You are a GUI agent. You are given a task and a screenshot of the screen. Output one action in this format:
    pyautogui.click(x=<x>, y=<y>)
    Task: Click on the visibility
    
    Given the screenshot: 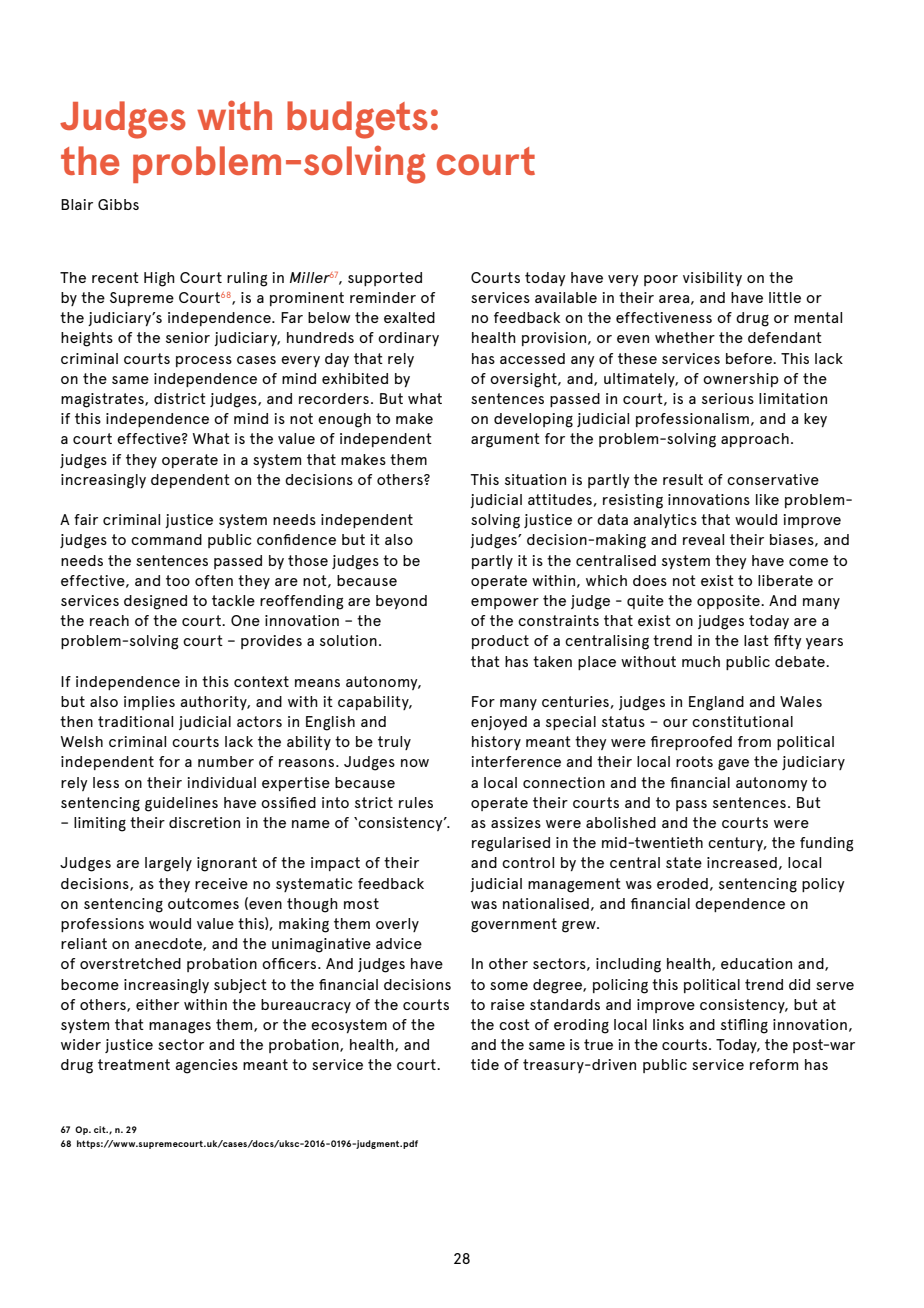 What is the action you would take?
    pyautogui.click(x=712, y=279)
